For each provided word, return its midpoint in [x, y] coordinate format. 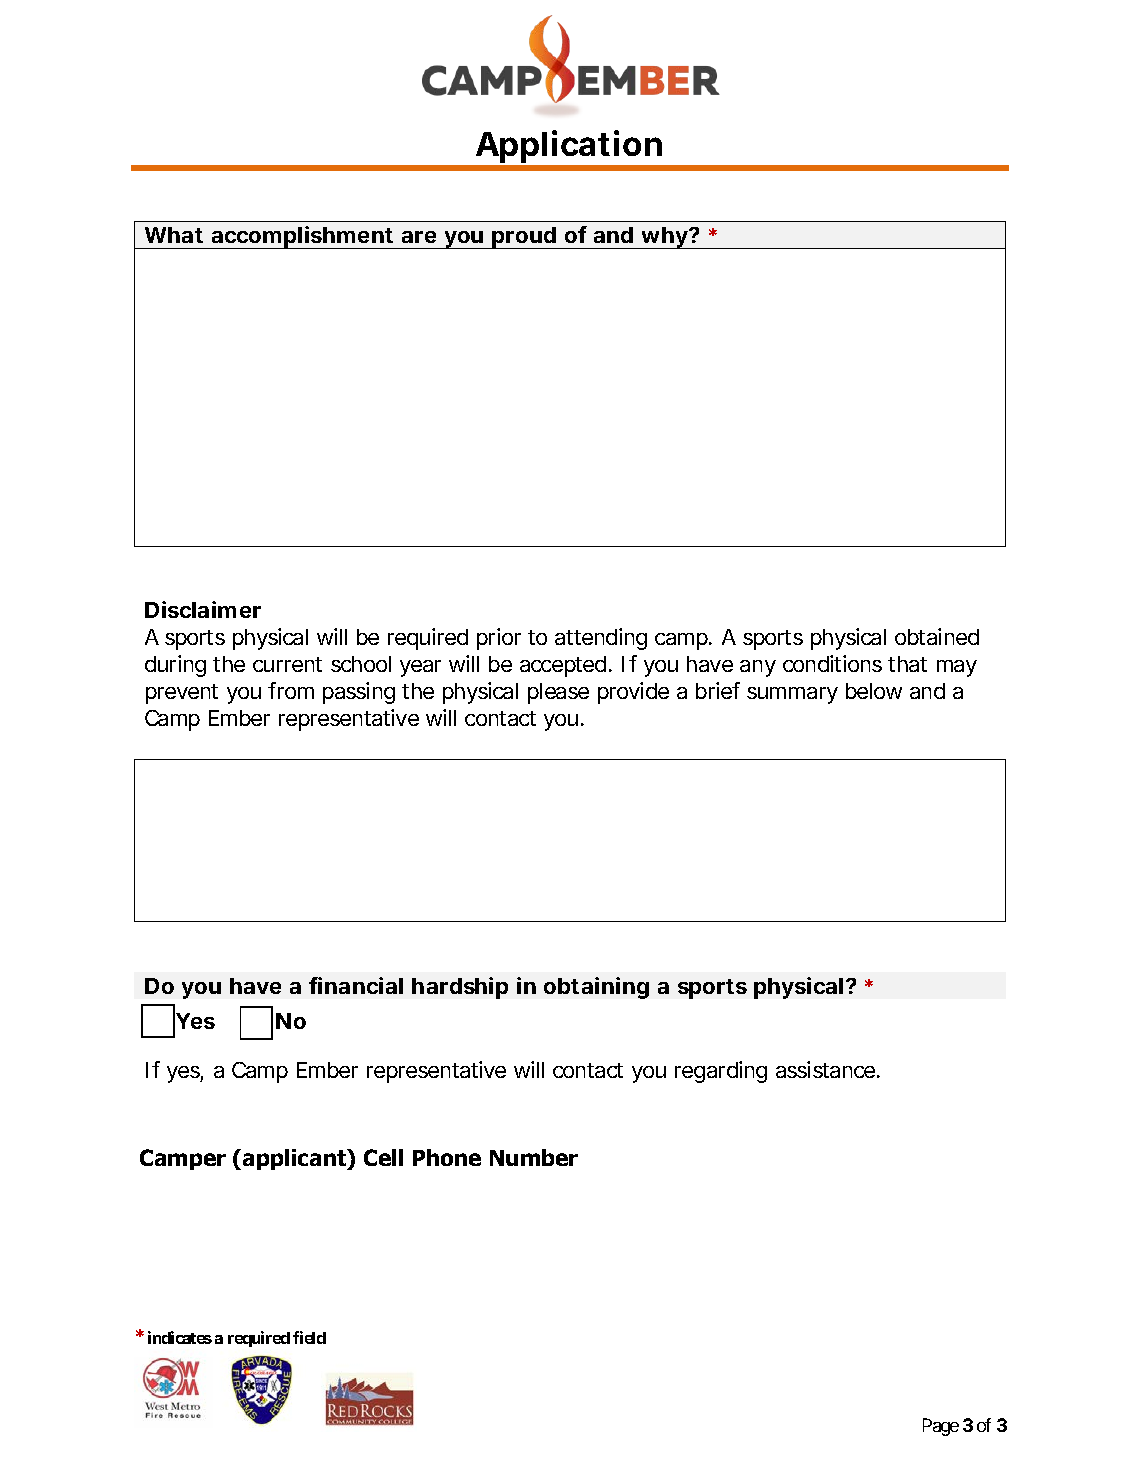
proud [524, 238]
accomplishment [303, 237]
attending [601, 639]
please [558, 693]
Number [534, 1157]
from [291, 690]
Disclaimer [203, 609]
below [874, 691]
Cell [383, 1157]
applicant [296, 1159]
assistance [827, 1069]
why [664, 238]
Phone [447, 1157]
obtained [937, 636]
